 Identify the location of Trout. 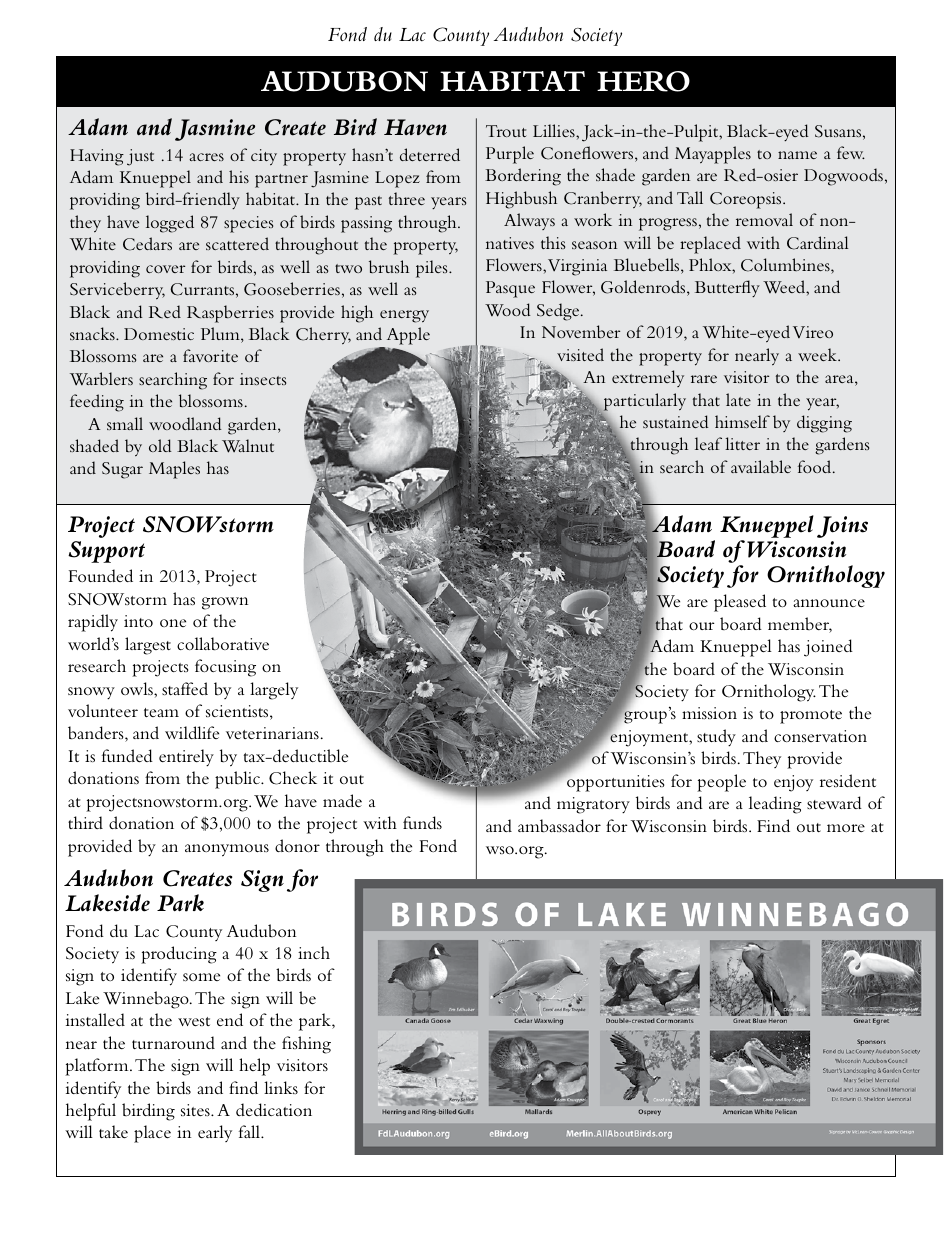
(506, 131).
